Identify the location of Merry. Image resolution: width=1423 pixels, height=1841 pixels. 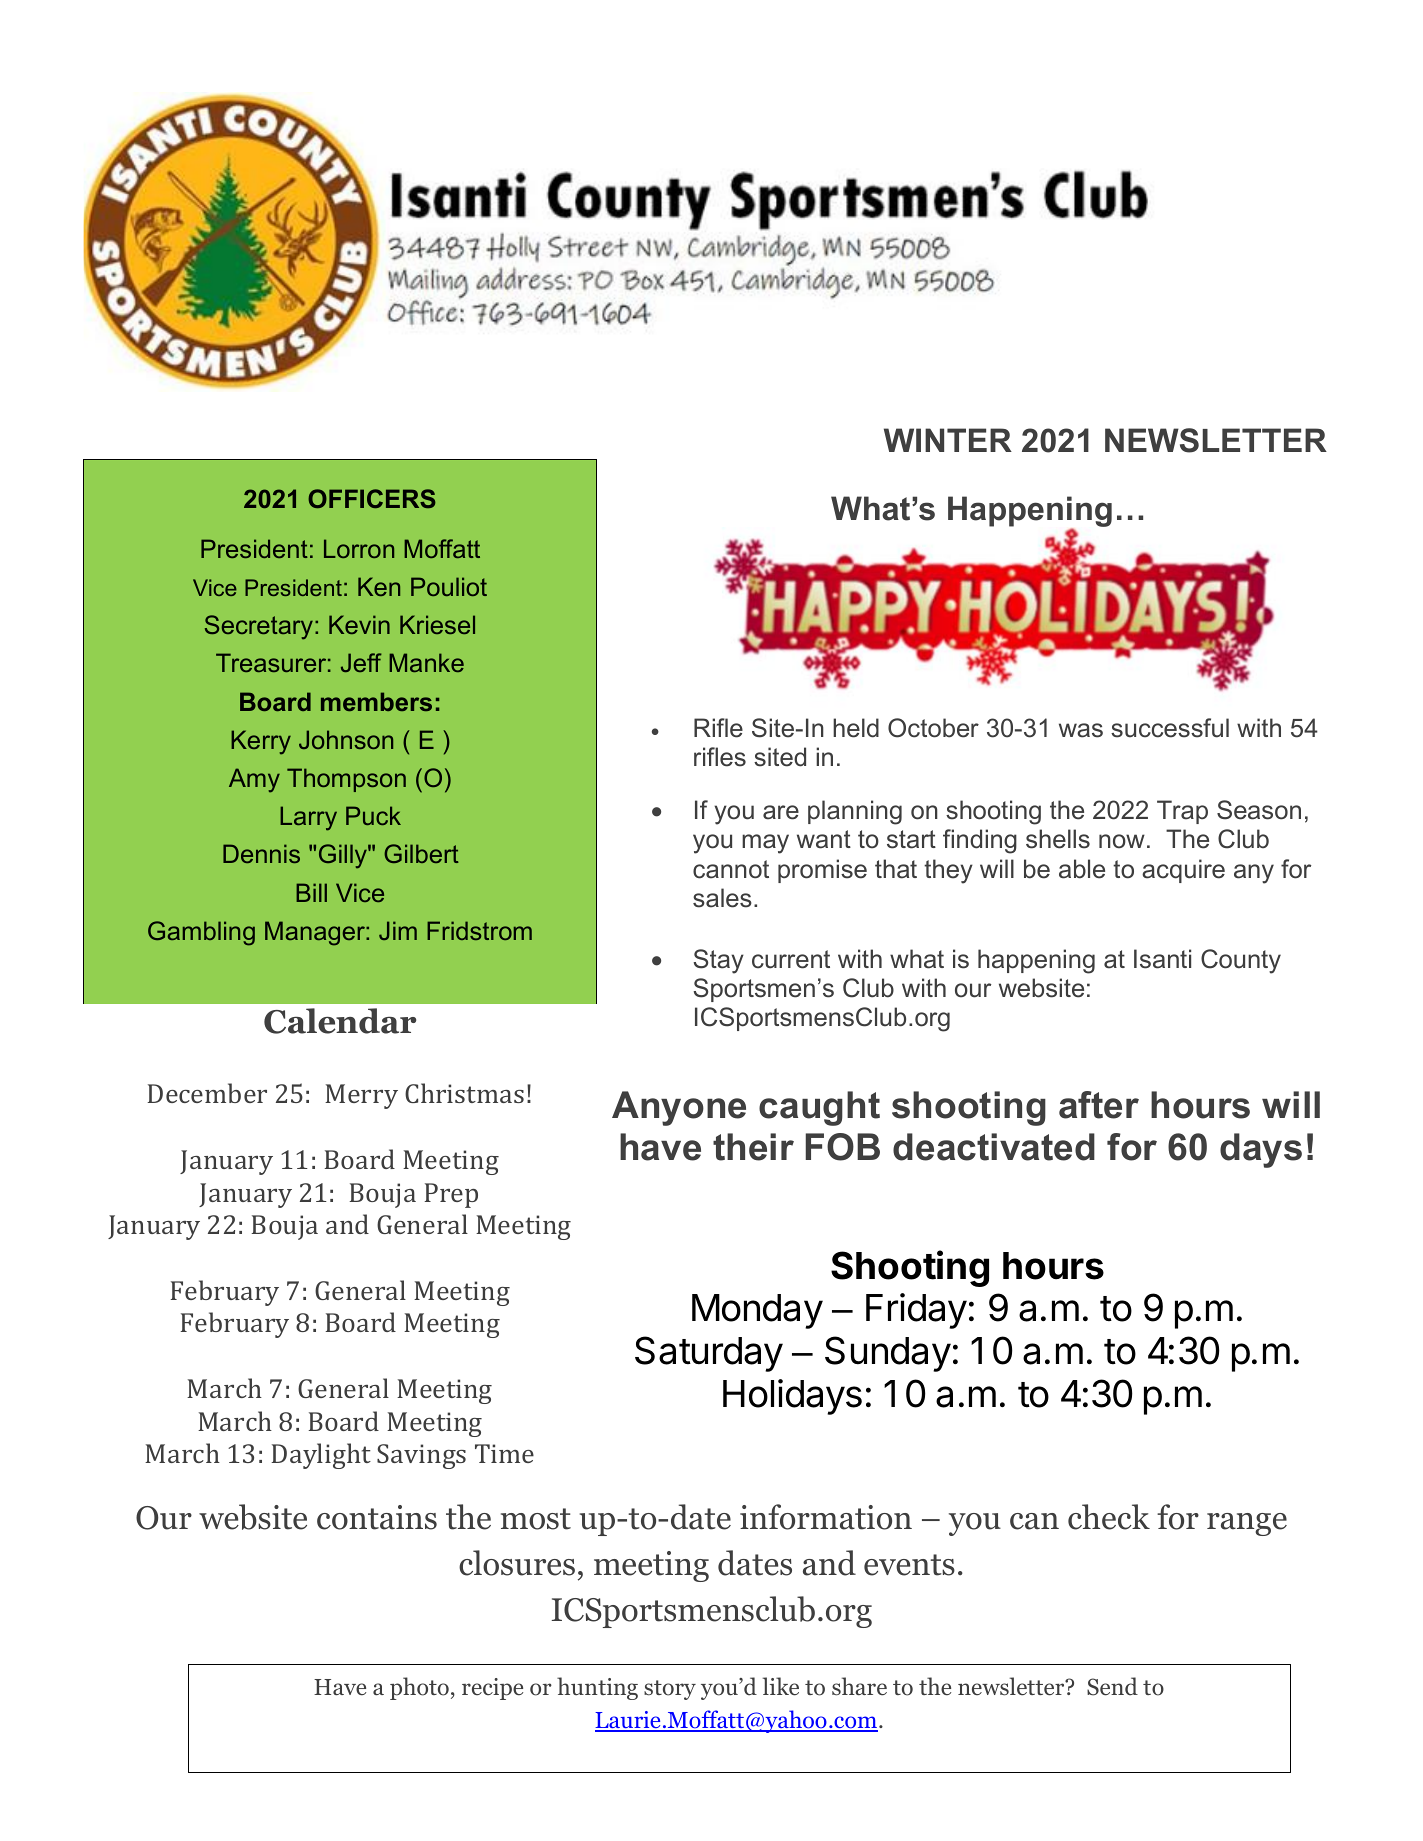
(361, 1096).
